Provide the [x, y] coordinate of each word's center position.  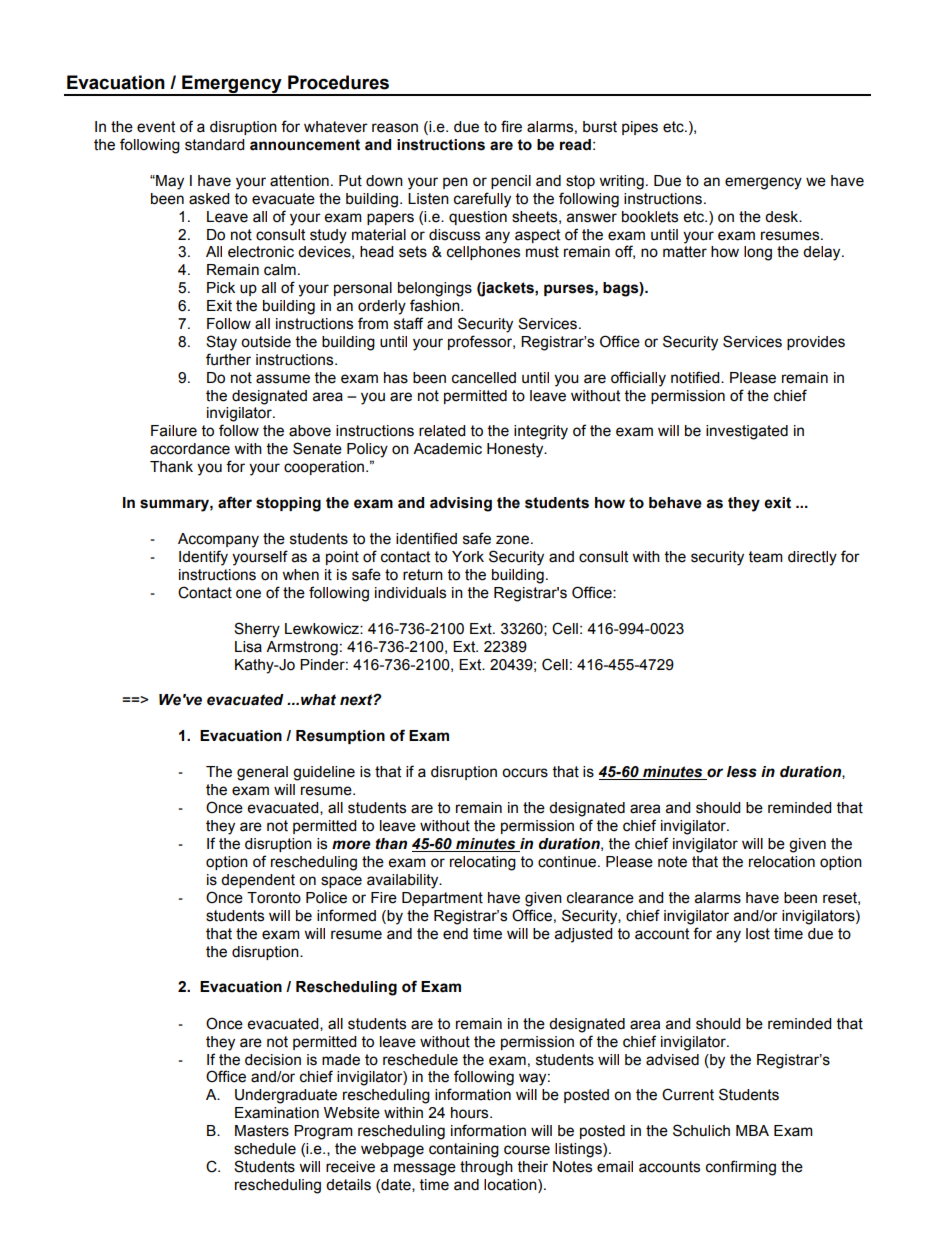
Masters [262, 1131]
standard [214, 145]
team [766, 557]
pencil [511, 182]
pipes [640, 128]
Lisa [248, 647]
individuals [410, 593]
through [486, 1168]
